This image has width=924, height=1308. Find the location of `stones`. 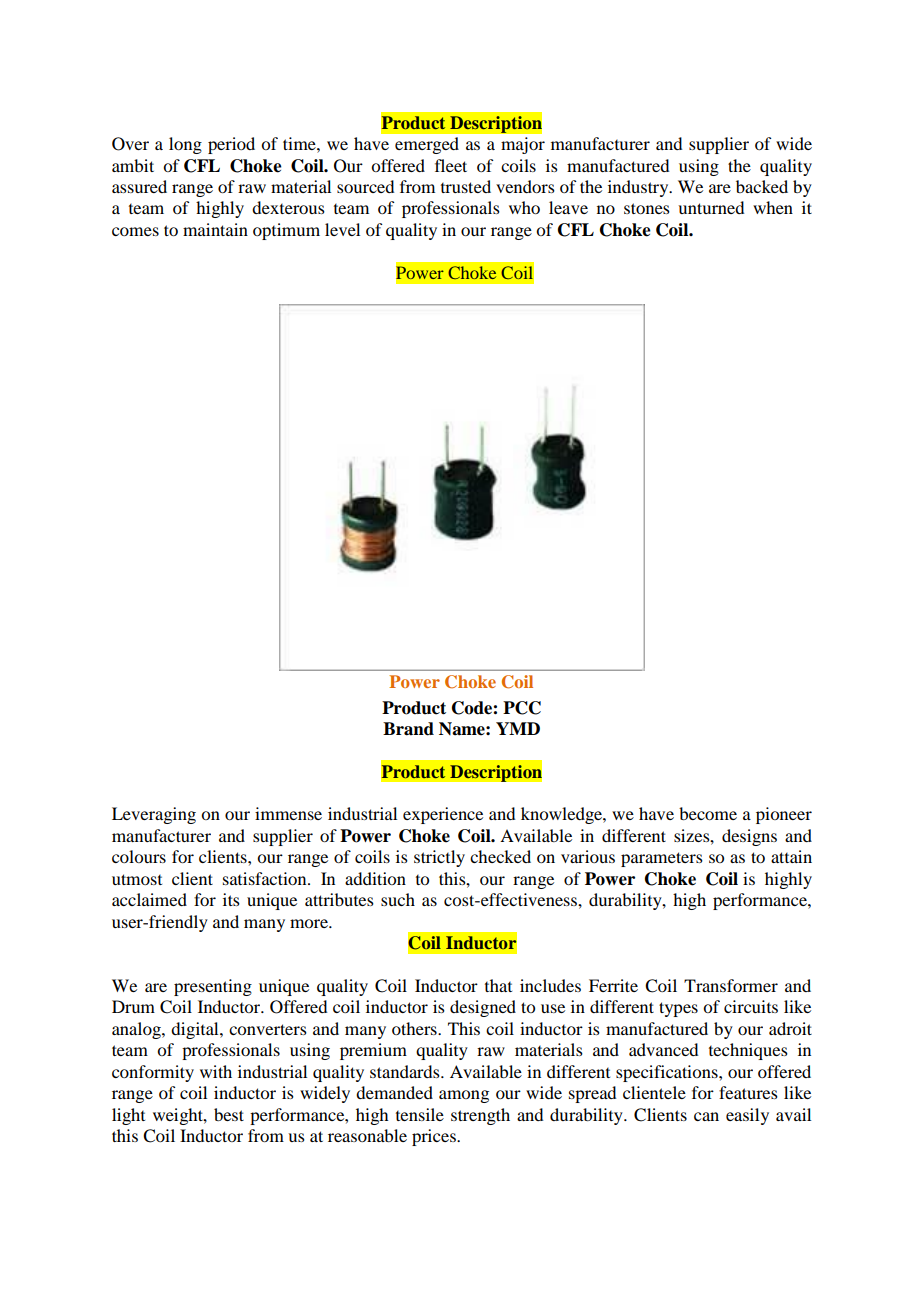

stones is located at coordinates (647, 208).
